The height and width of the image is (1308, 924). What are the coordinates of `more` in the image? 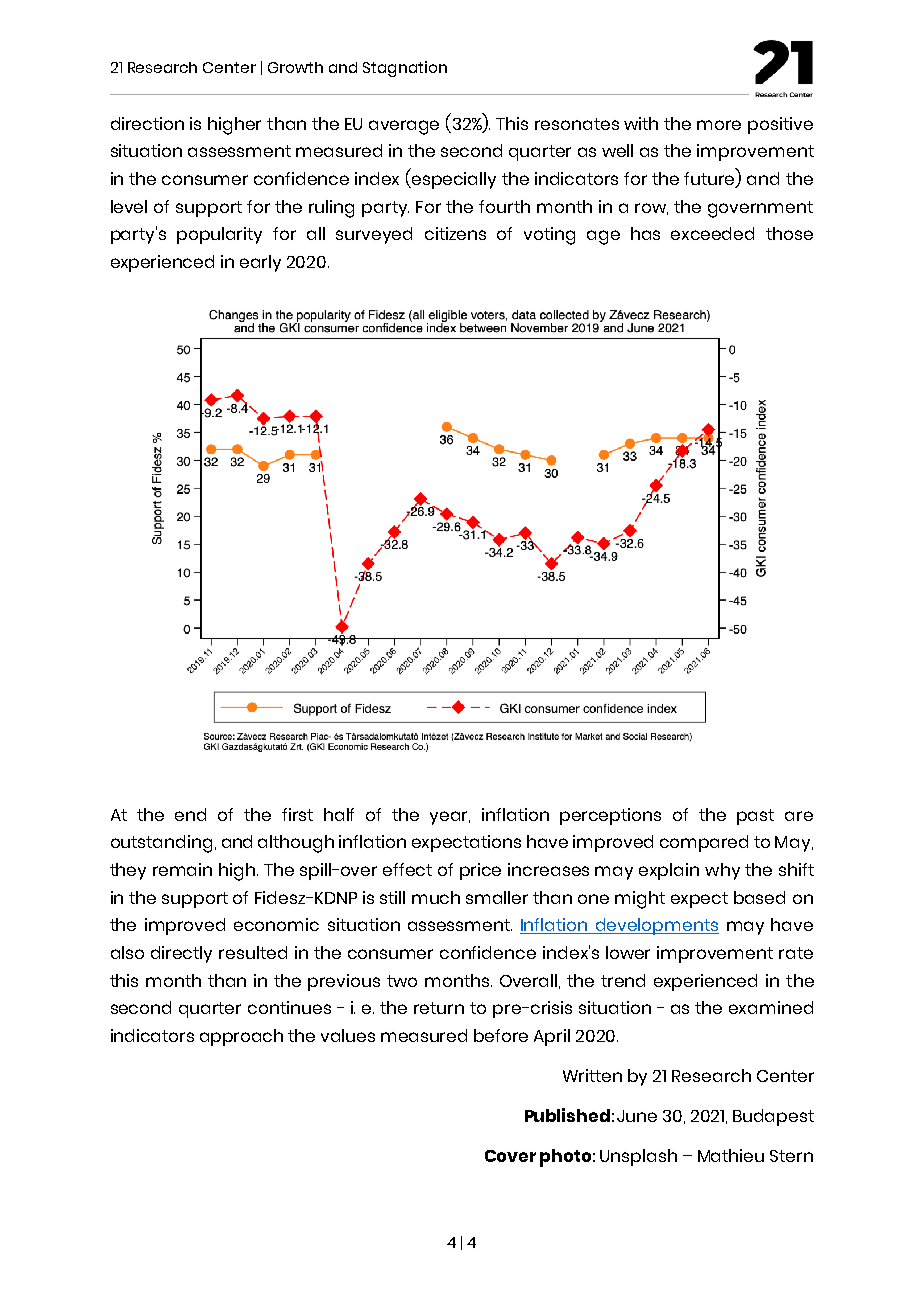 It's located at (719, 125).
